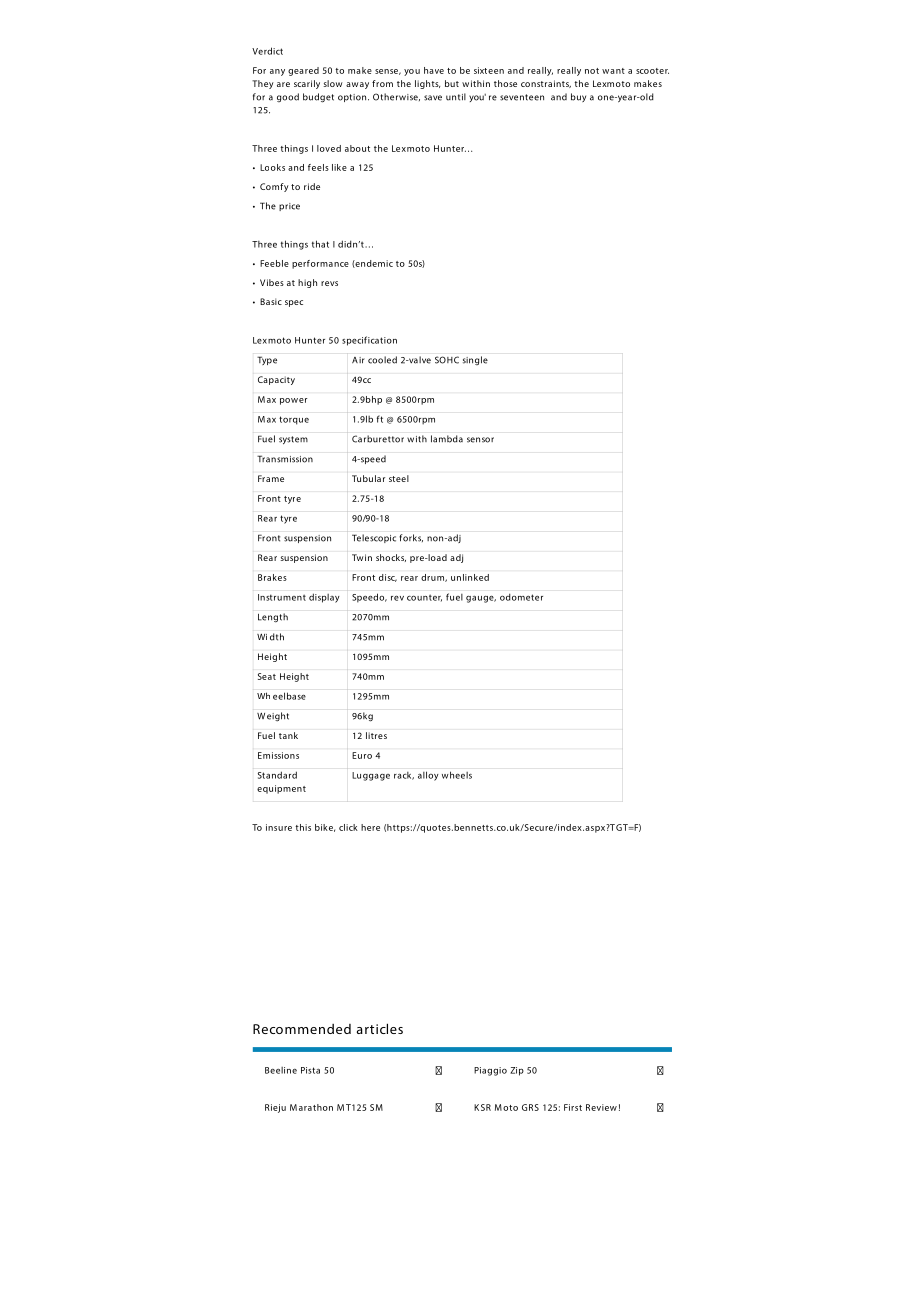 This page has height=1308, width=924. What do you see at coordinates (380, 1028) in the page?
I see `articles` at bounding box center [380, 1028].
